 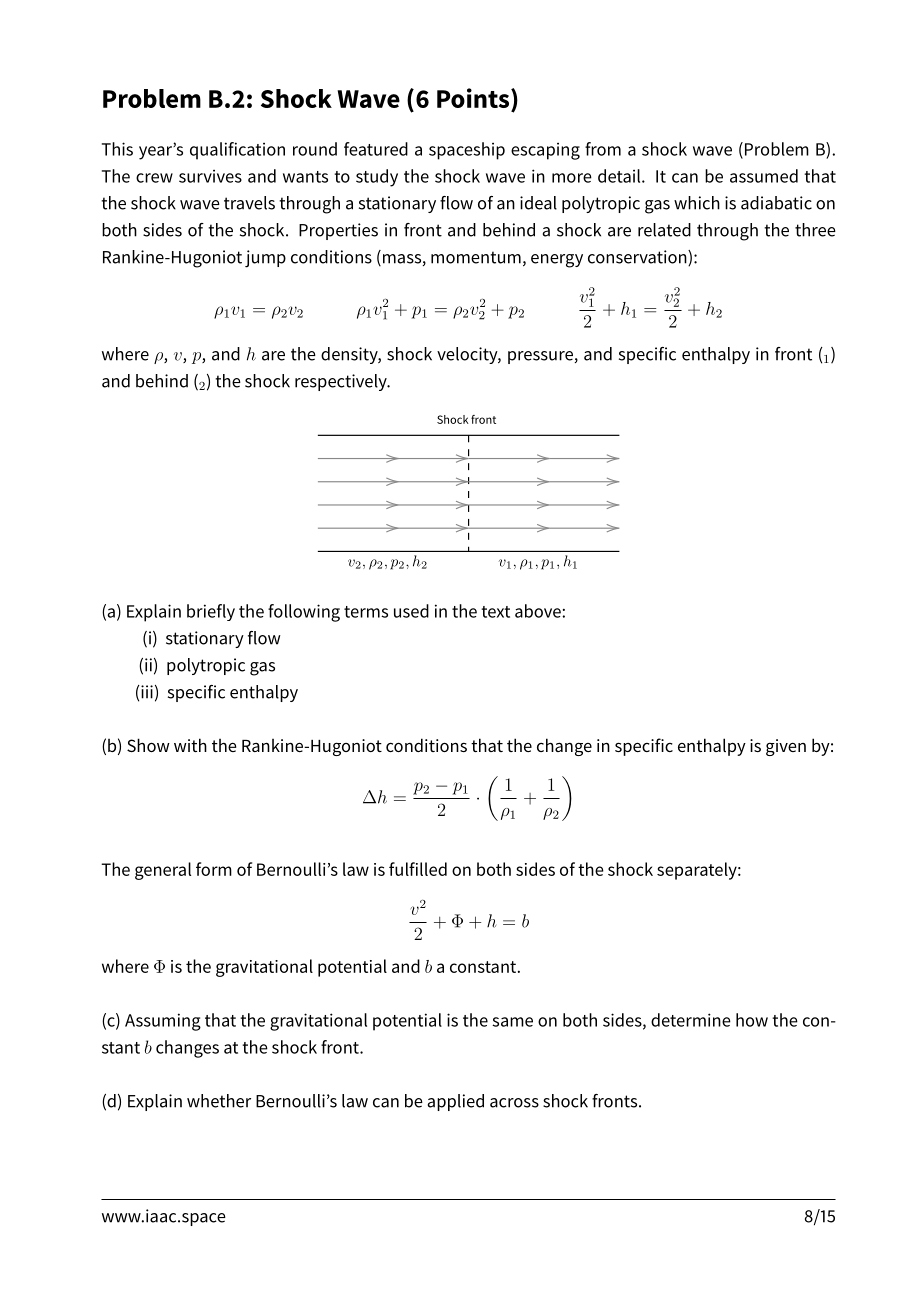 I want to click on given, so click(x=786, y=747).
